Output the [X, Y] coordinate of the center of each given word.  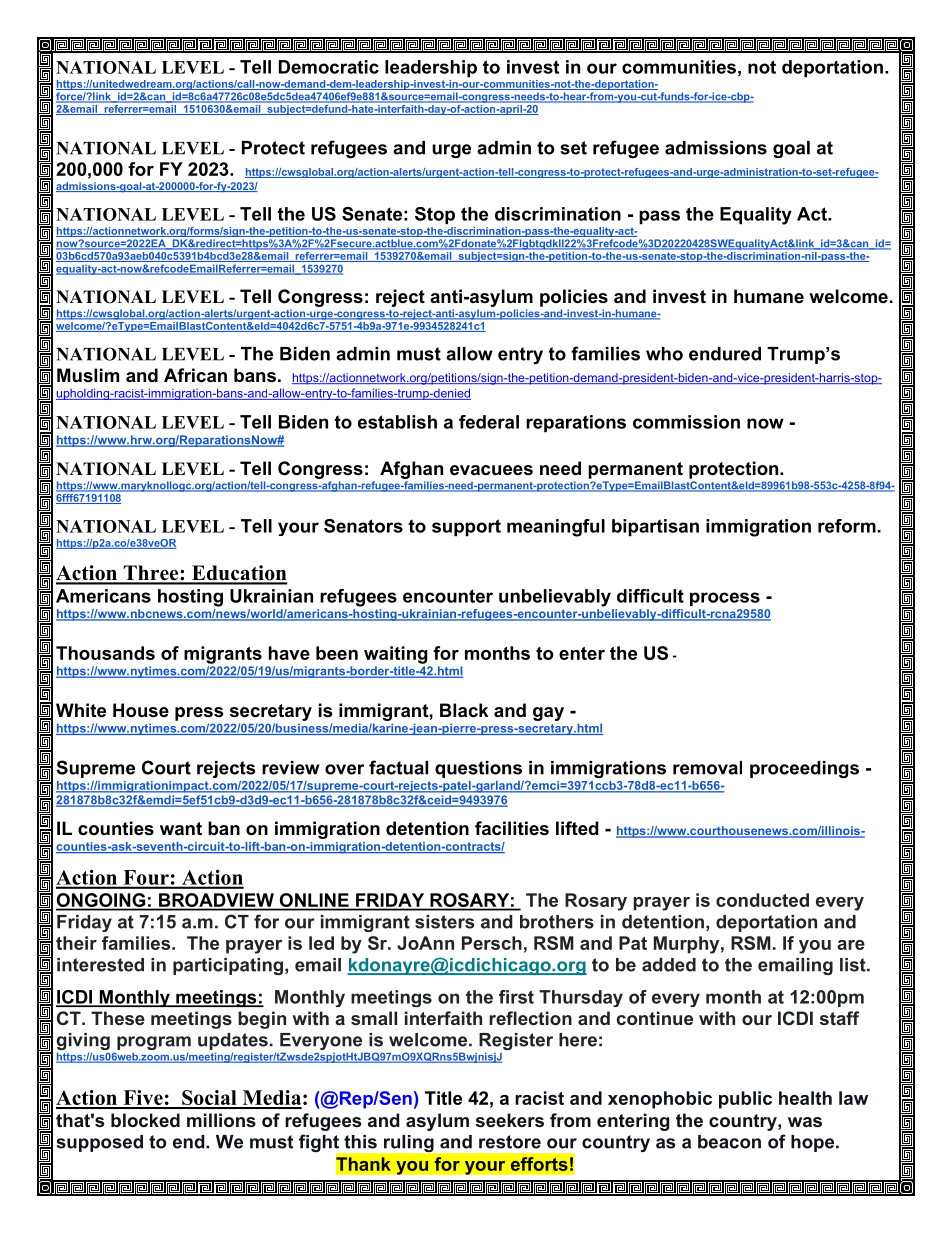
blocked [145, 1120]
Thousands [105, 653]
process [725, 599]
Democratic [329, 67]
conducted [762, 900]
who [664, 354]
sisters [444, 922]
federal [489, 422]
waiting [396, 655]
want [181, 828]
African [195, 375]
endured [725, 354]
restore [510, 1142]
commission [686, 422]
